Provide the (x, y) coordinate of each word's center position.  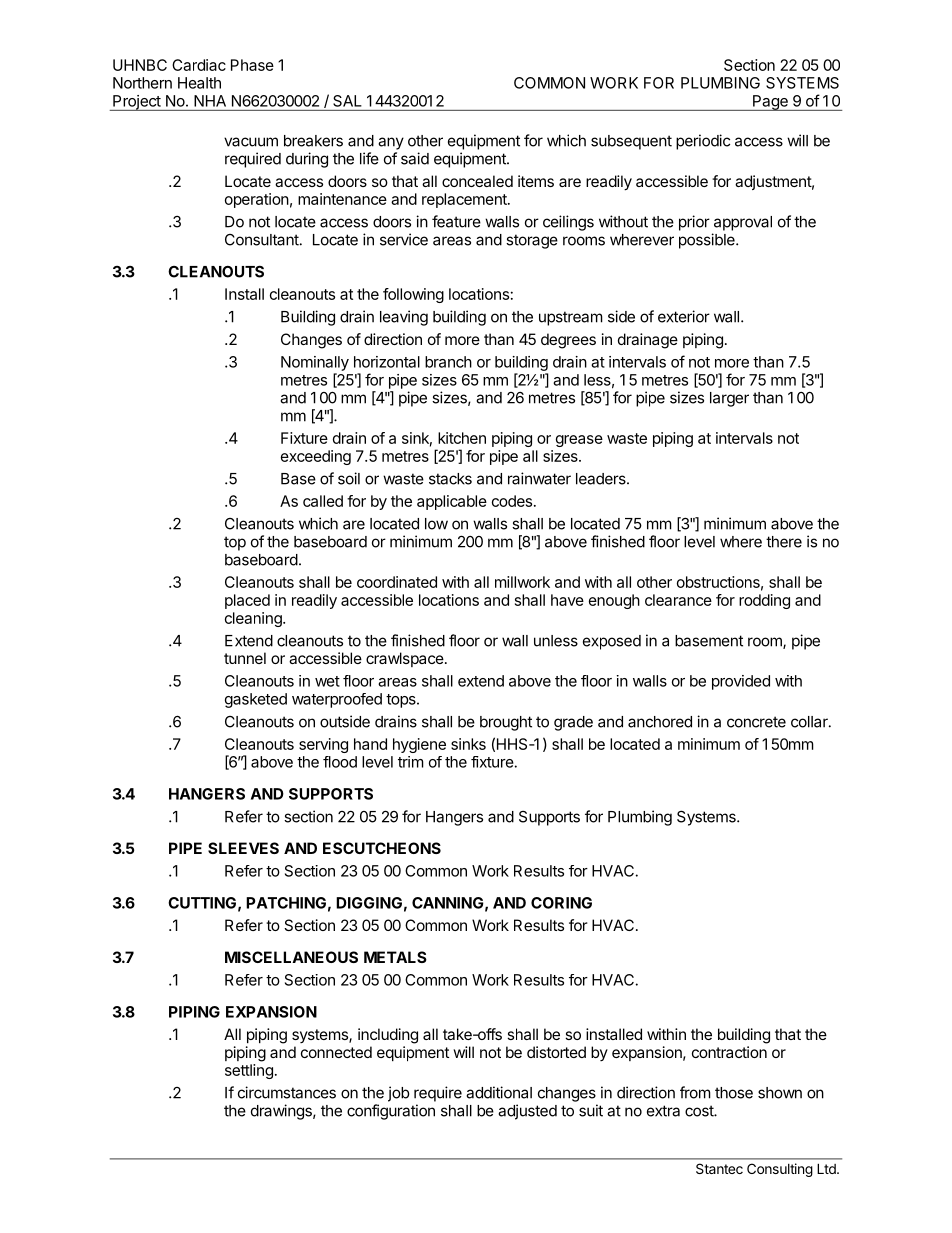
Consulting (780, 1170)
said (415, 158)
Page (770, 103)
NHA (210, 101)
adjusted (527, 1112)
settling (249, 1071)
